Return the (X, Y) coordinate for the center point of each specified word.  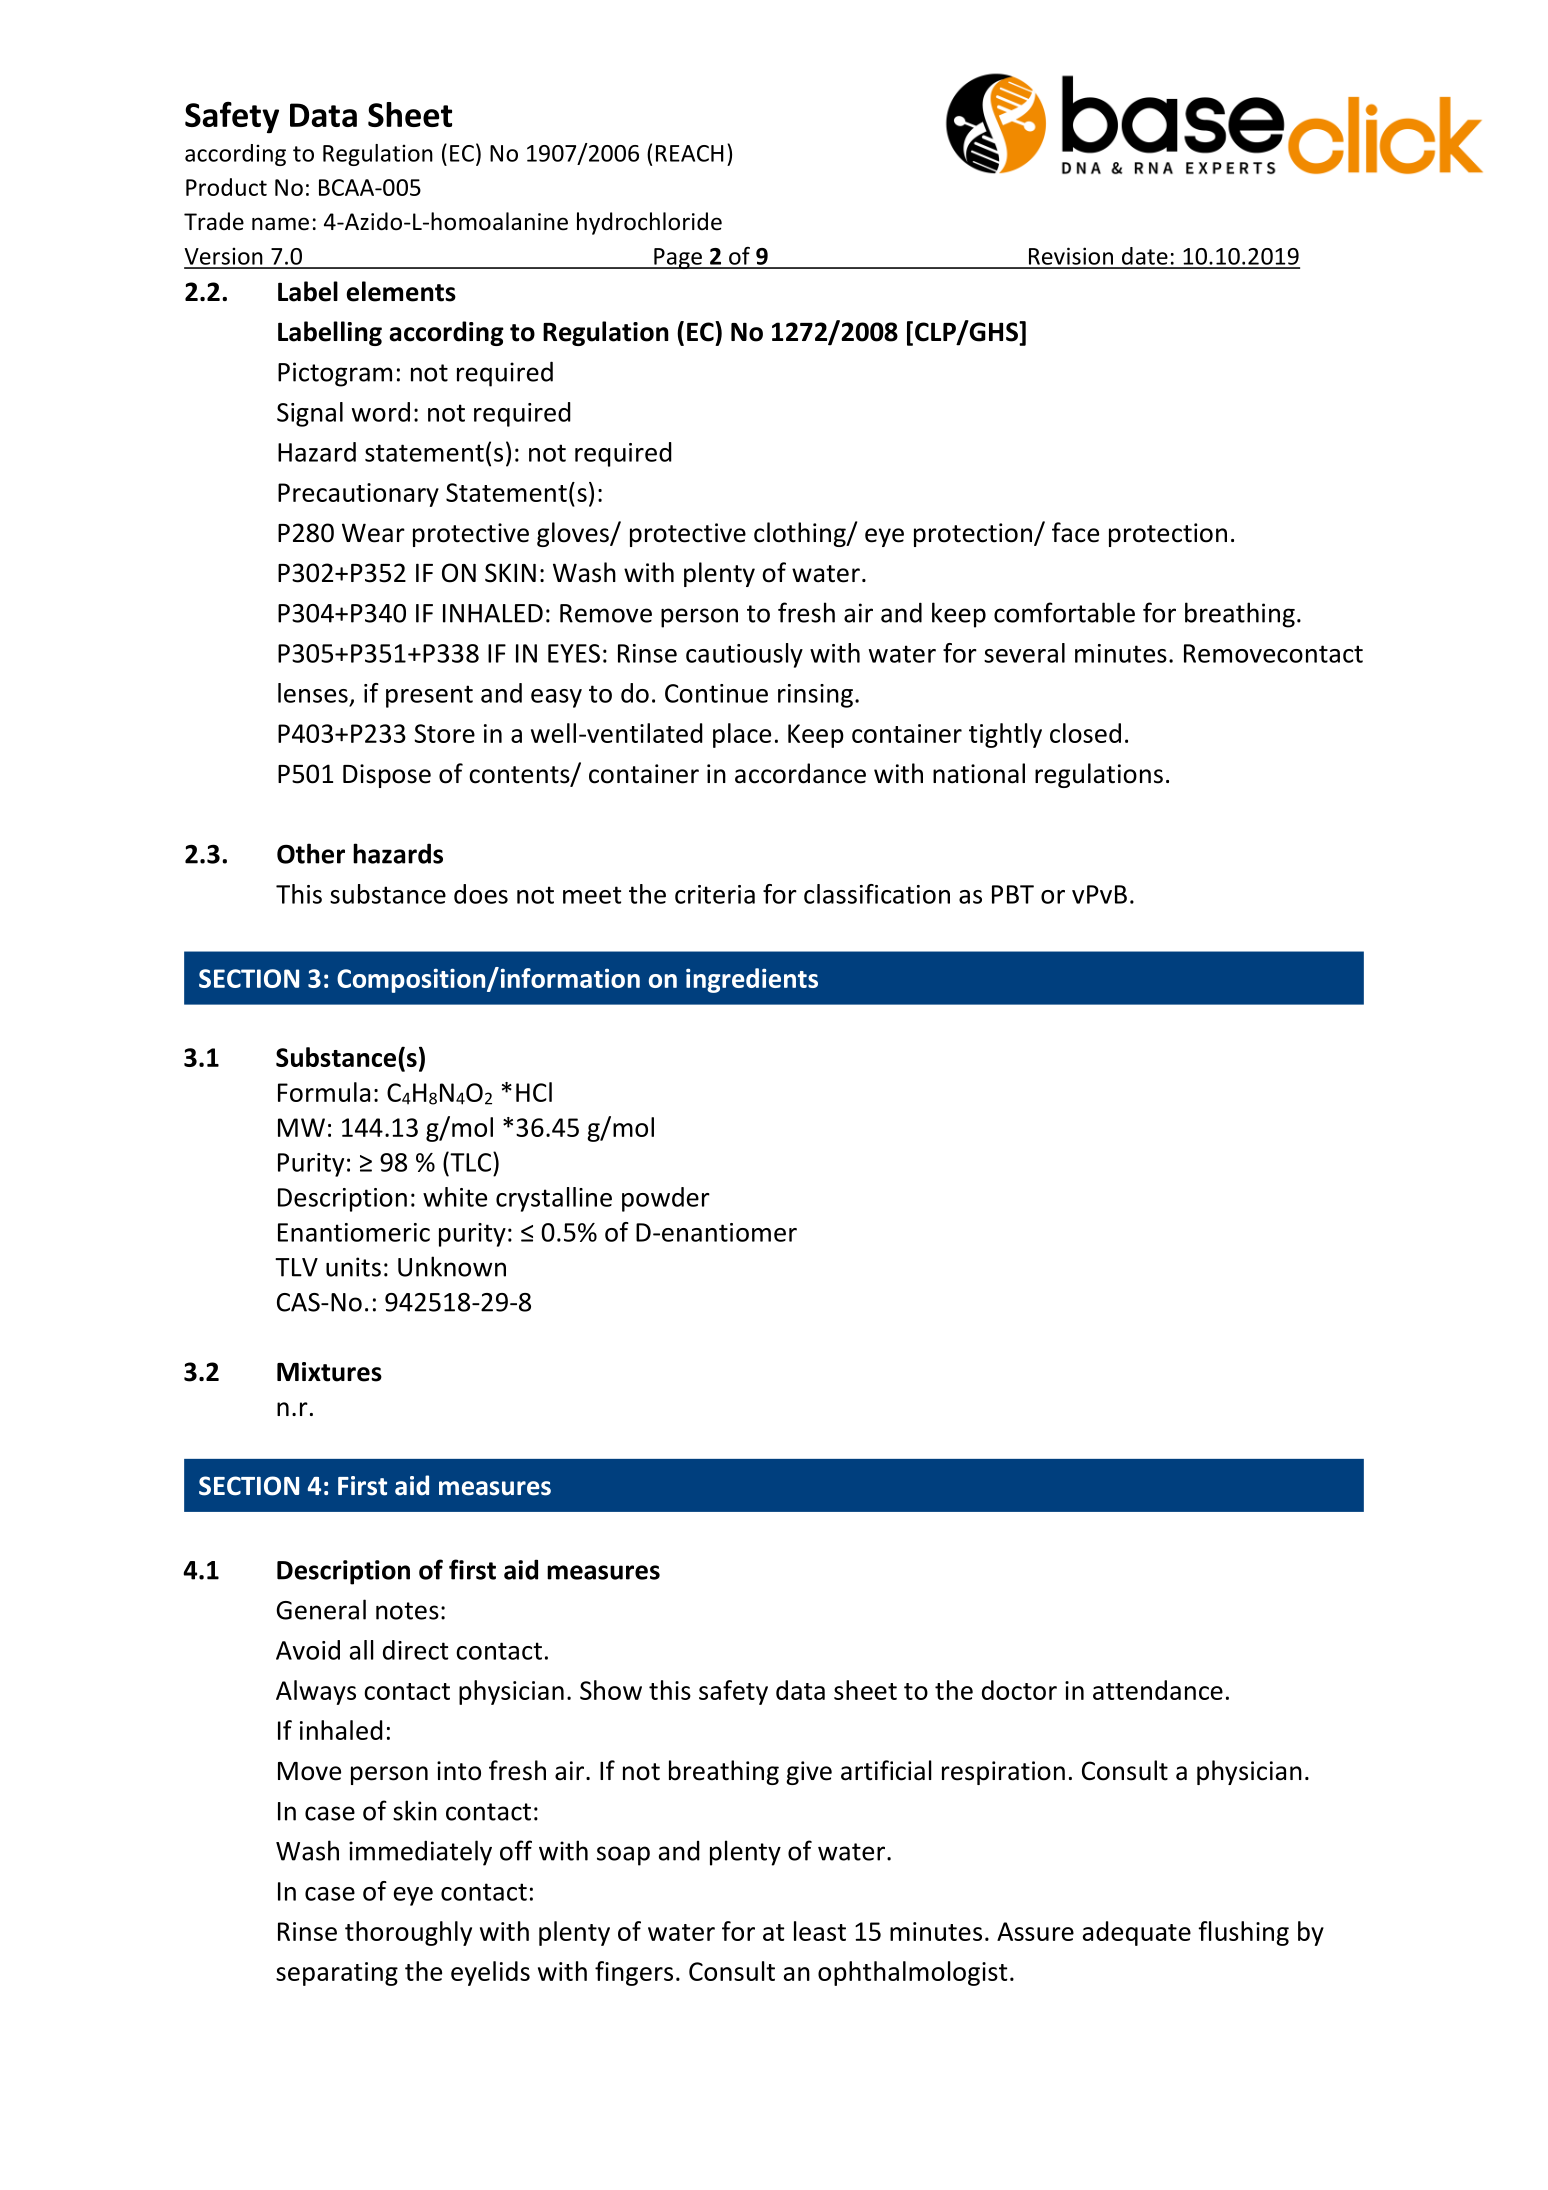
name (280, 224)
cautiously (744, 655)
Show (611, 1690)
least (820, 1931)
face (1075, 532)
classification (877, 894)
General (321, 1609)
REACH (690, 153)
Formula (324, 1092)
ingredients (752, 980)
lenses (313, 693)
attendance (1158, 1690)
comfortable (1064, 612)
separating (337, 1974)
